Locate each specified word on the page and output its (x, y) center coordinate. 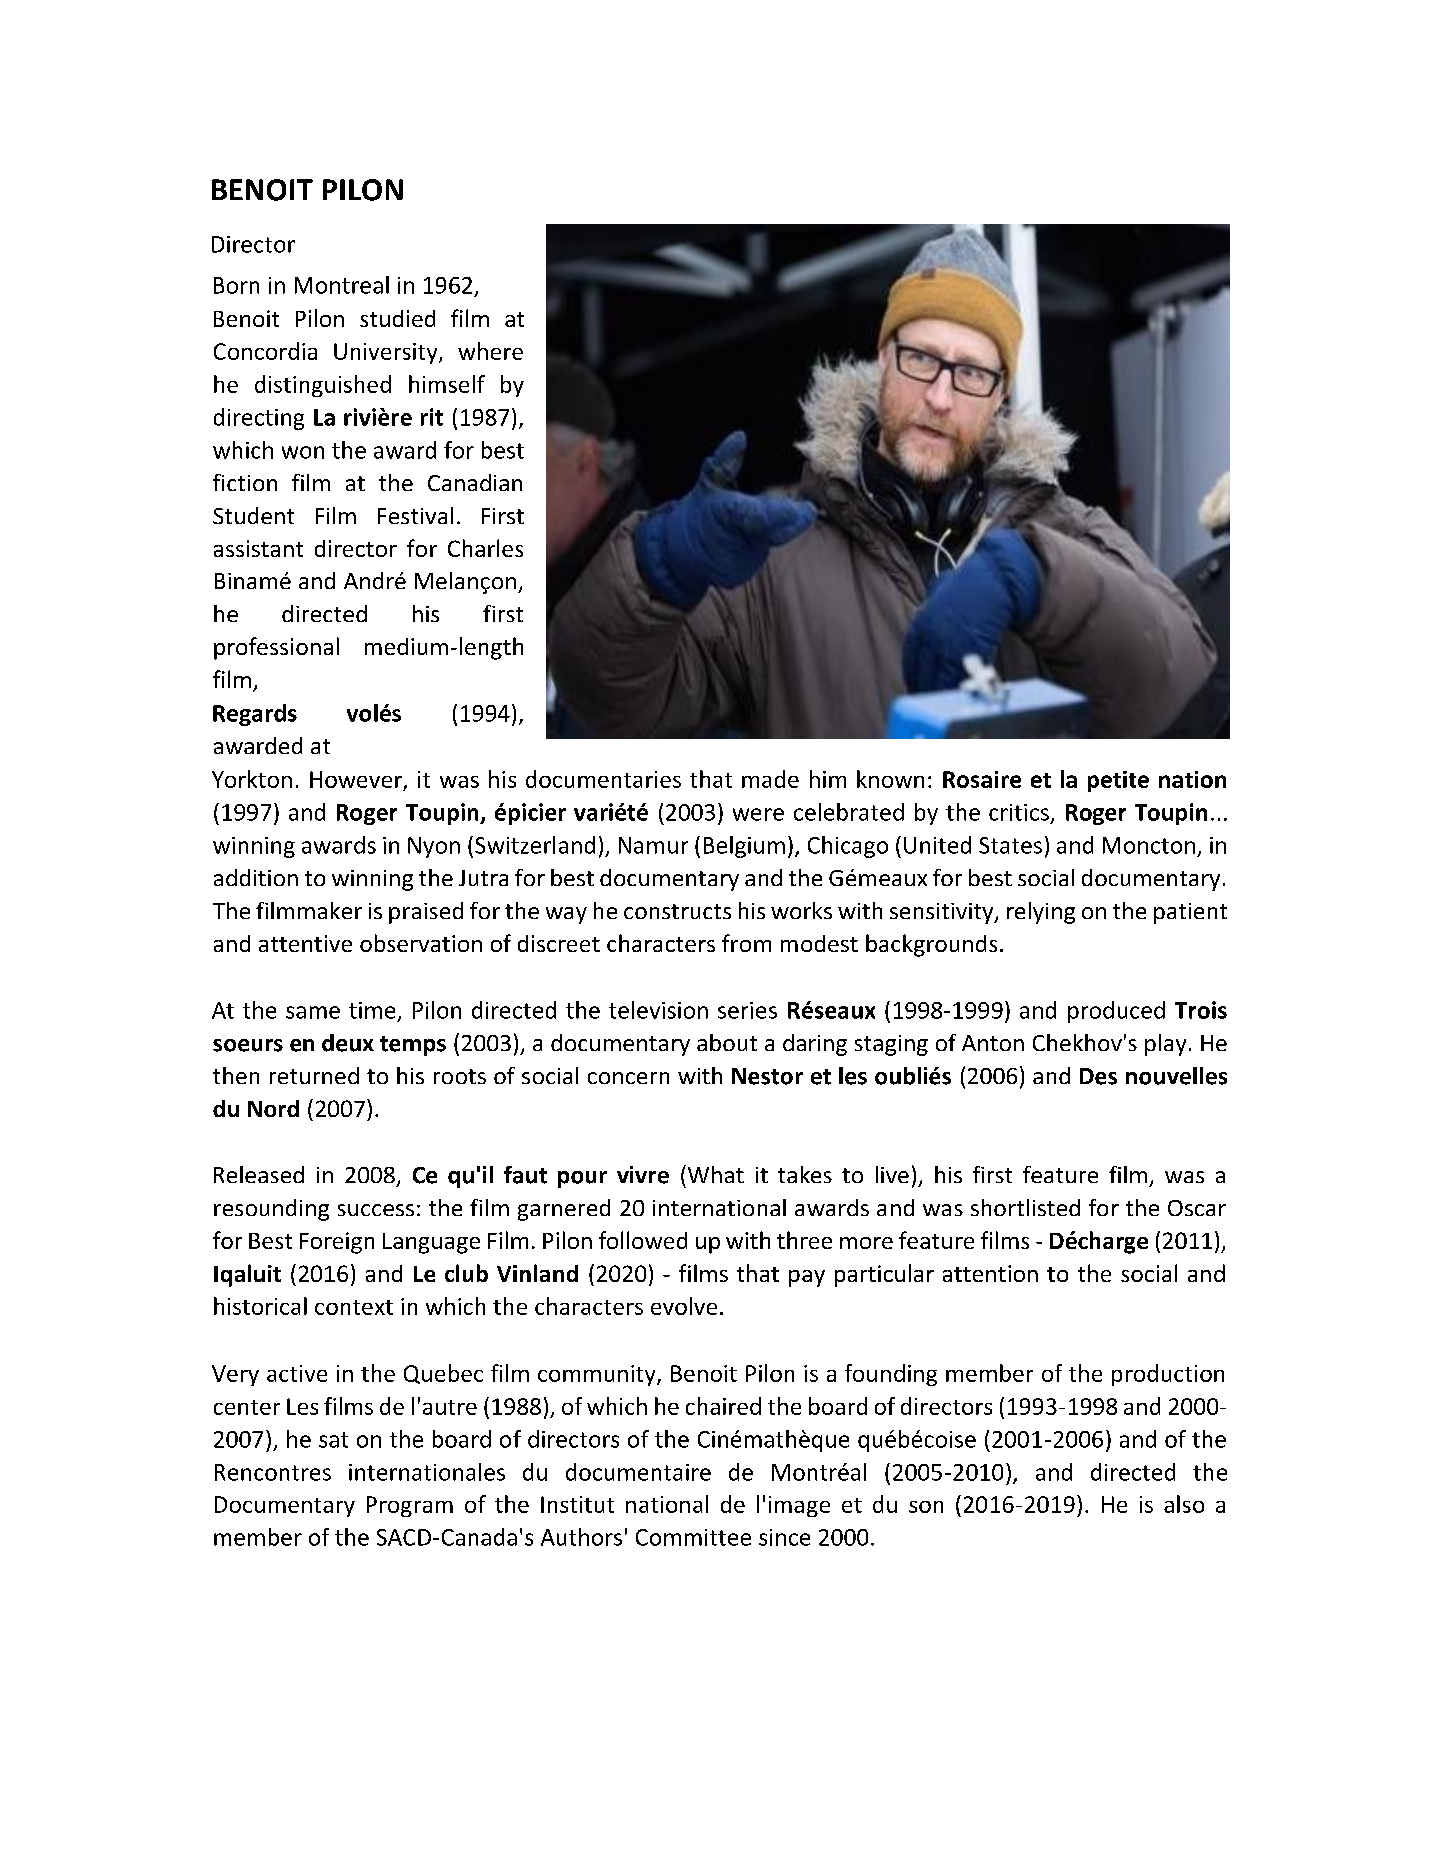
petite (1118, 781)
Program (410, 1506)
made (770, 779)
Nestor (767, 1076)
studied (397, 318)
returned (314, 1075)
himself (447, 384)
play (1165, 1045)
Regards (255, 715)
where (490, 351)
